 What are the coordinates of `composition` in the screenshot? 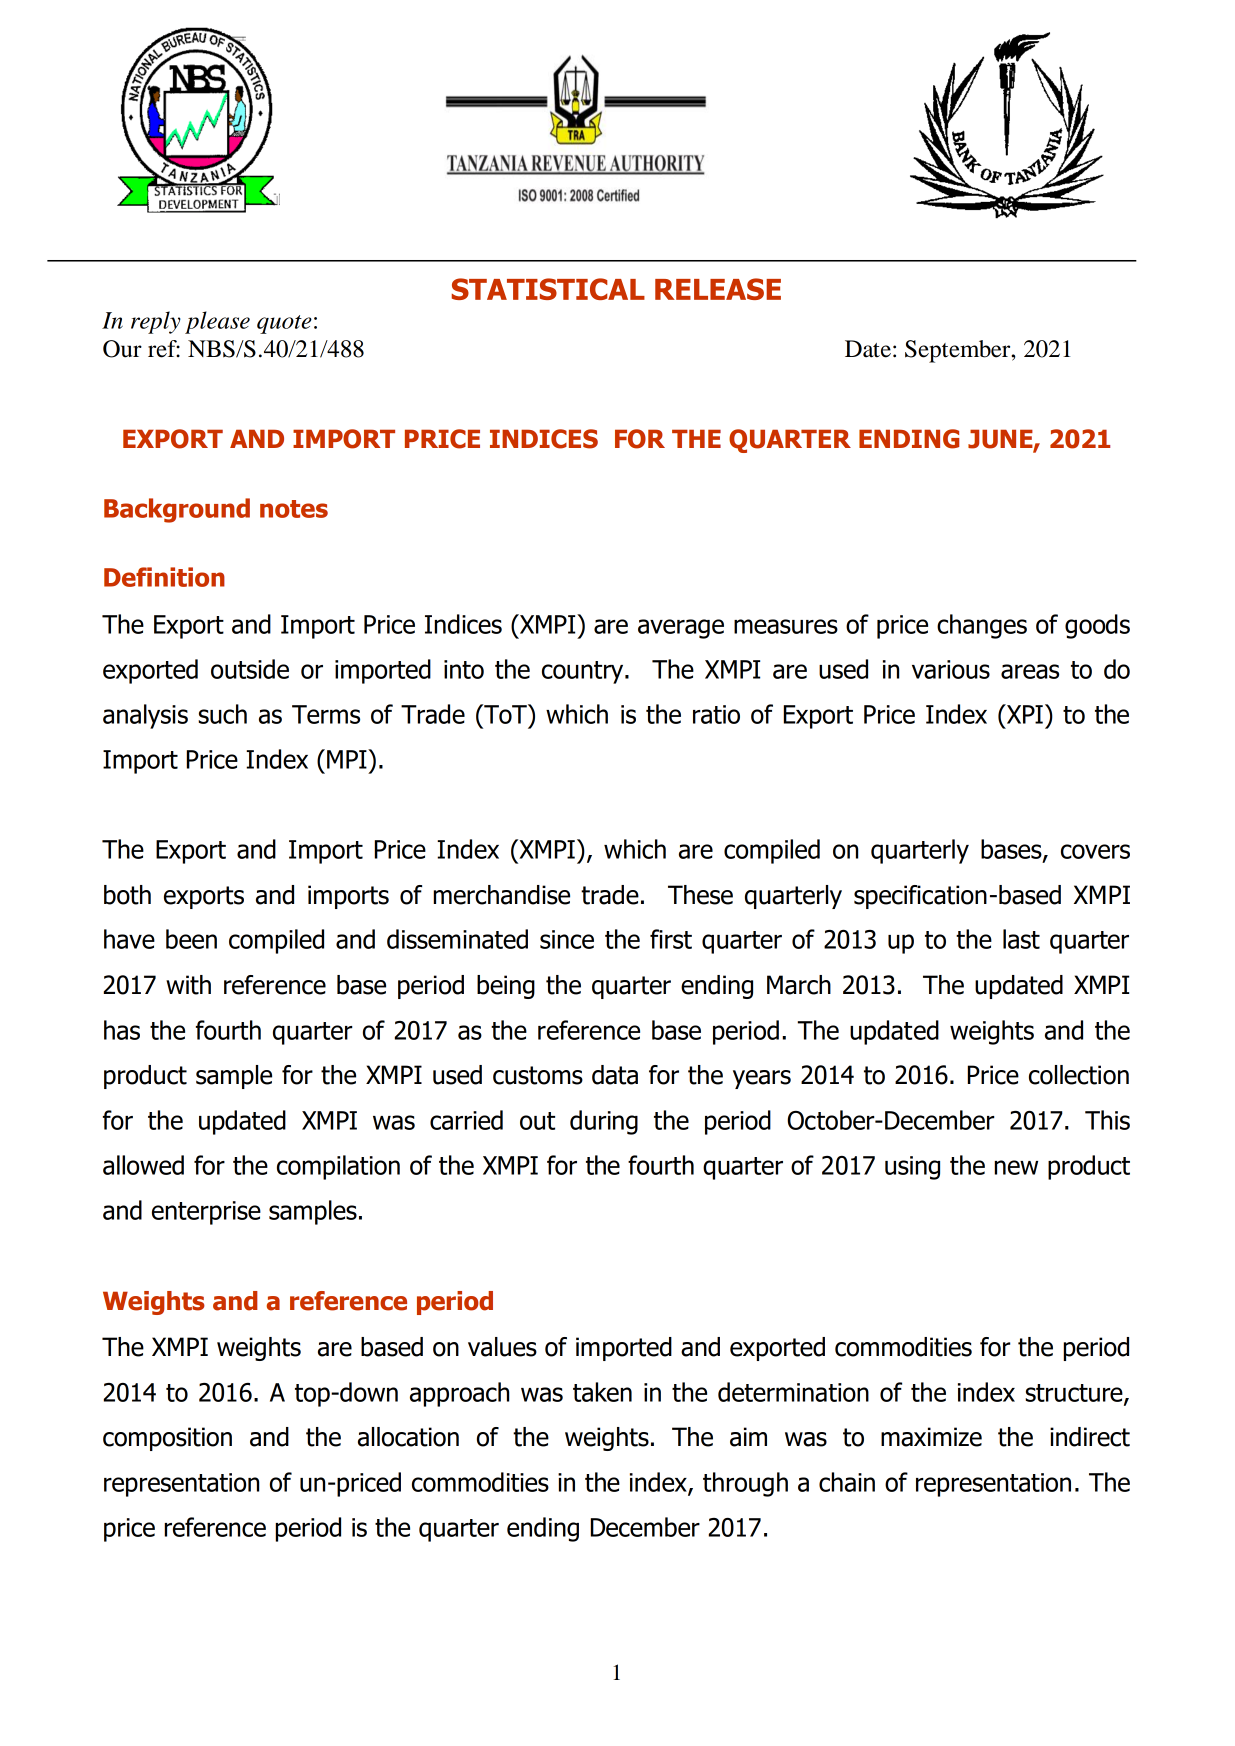 It's located at (167, 1439).
